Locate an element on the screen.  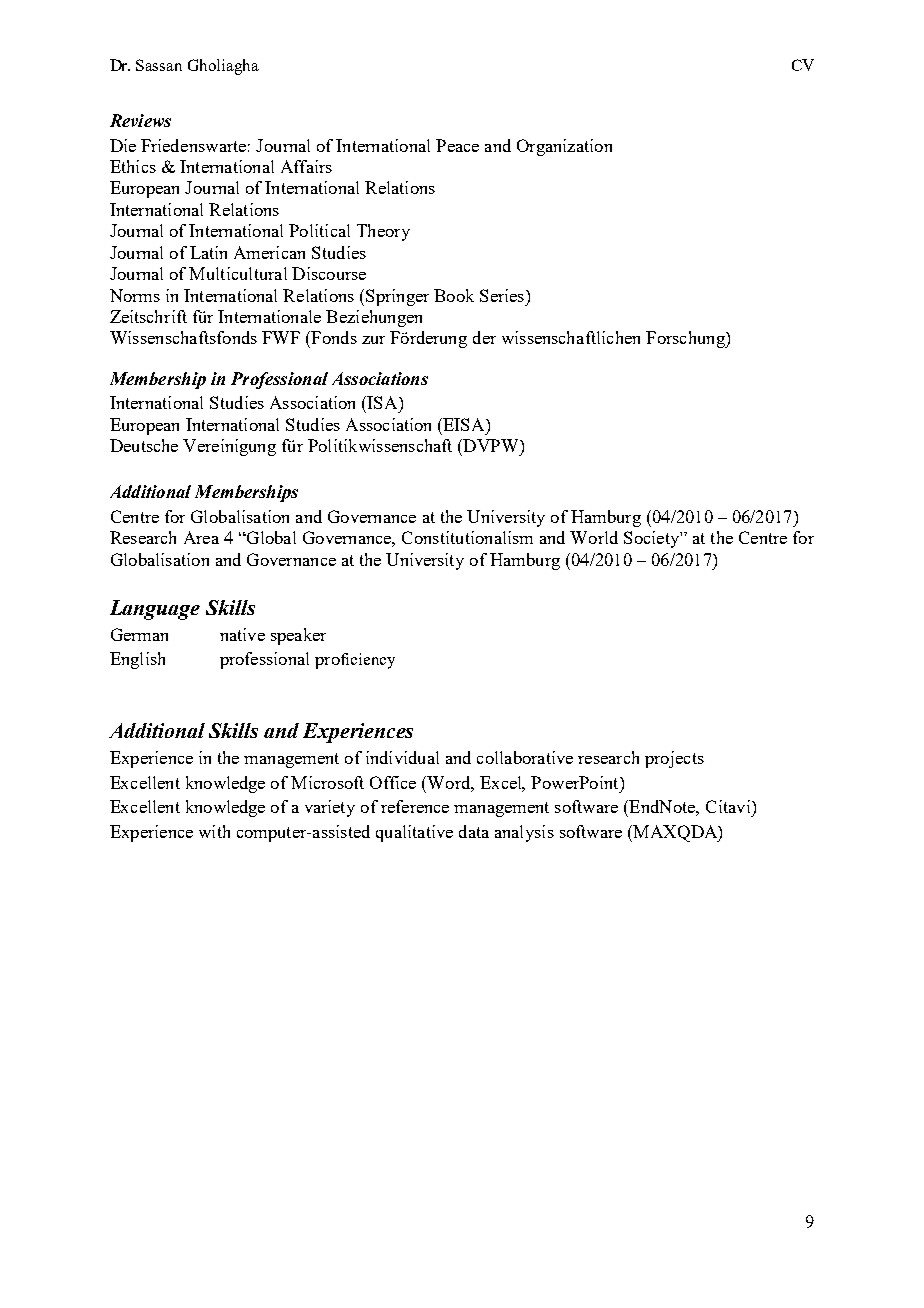
Peace is located at coordinates (457, 145).
